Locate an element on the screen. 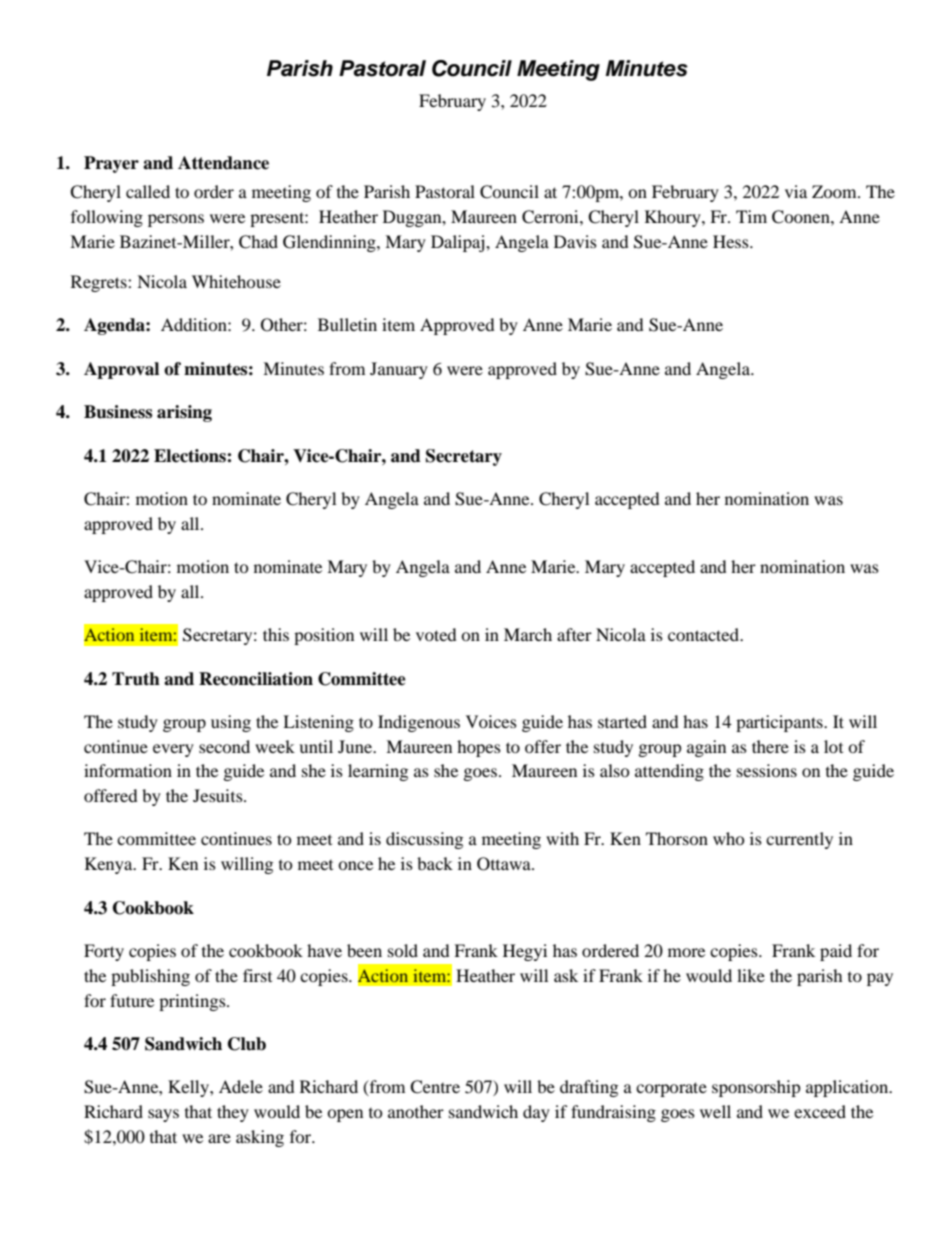 Image resolution: width=952 pixels, height=1233 pixels. Hess is located at coordinates (732, 241).
